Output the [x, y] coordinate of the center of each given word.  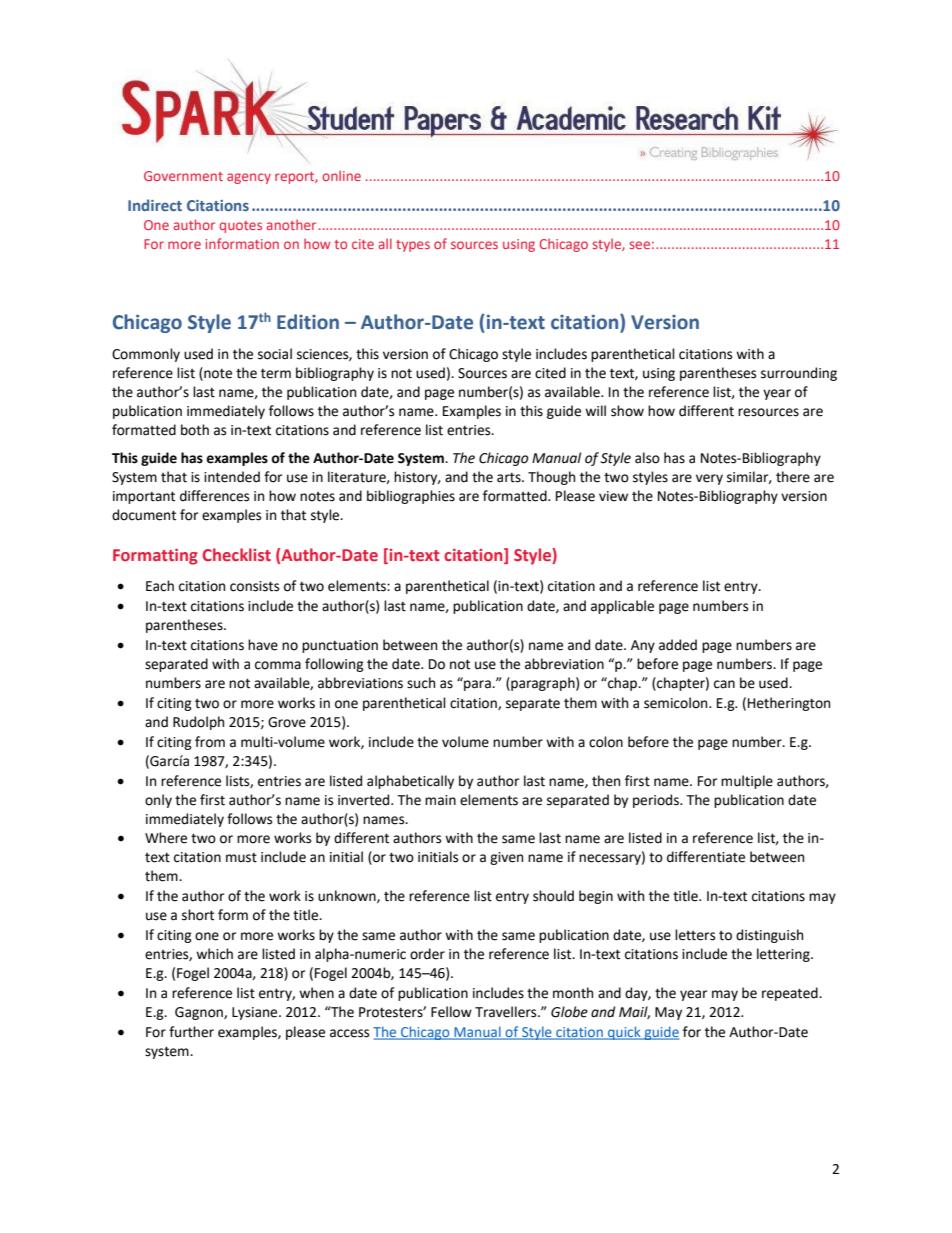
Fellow [451, 1012]
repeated [791, 994]
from [210, 742]
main [440, 800]
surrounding [799, 374]
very [709, 479]
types [413, 246]
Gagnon [200, 1013]
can [724, 684]
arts [510, 478]
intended [232, 477]
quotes [240, 227]
